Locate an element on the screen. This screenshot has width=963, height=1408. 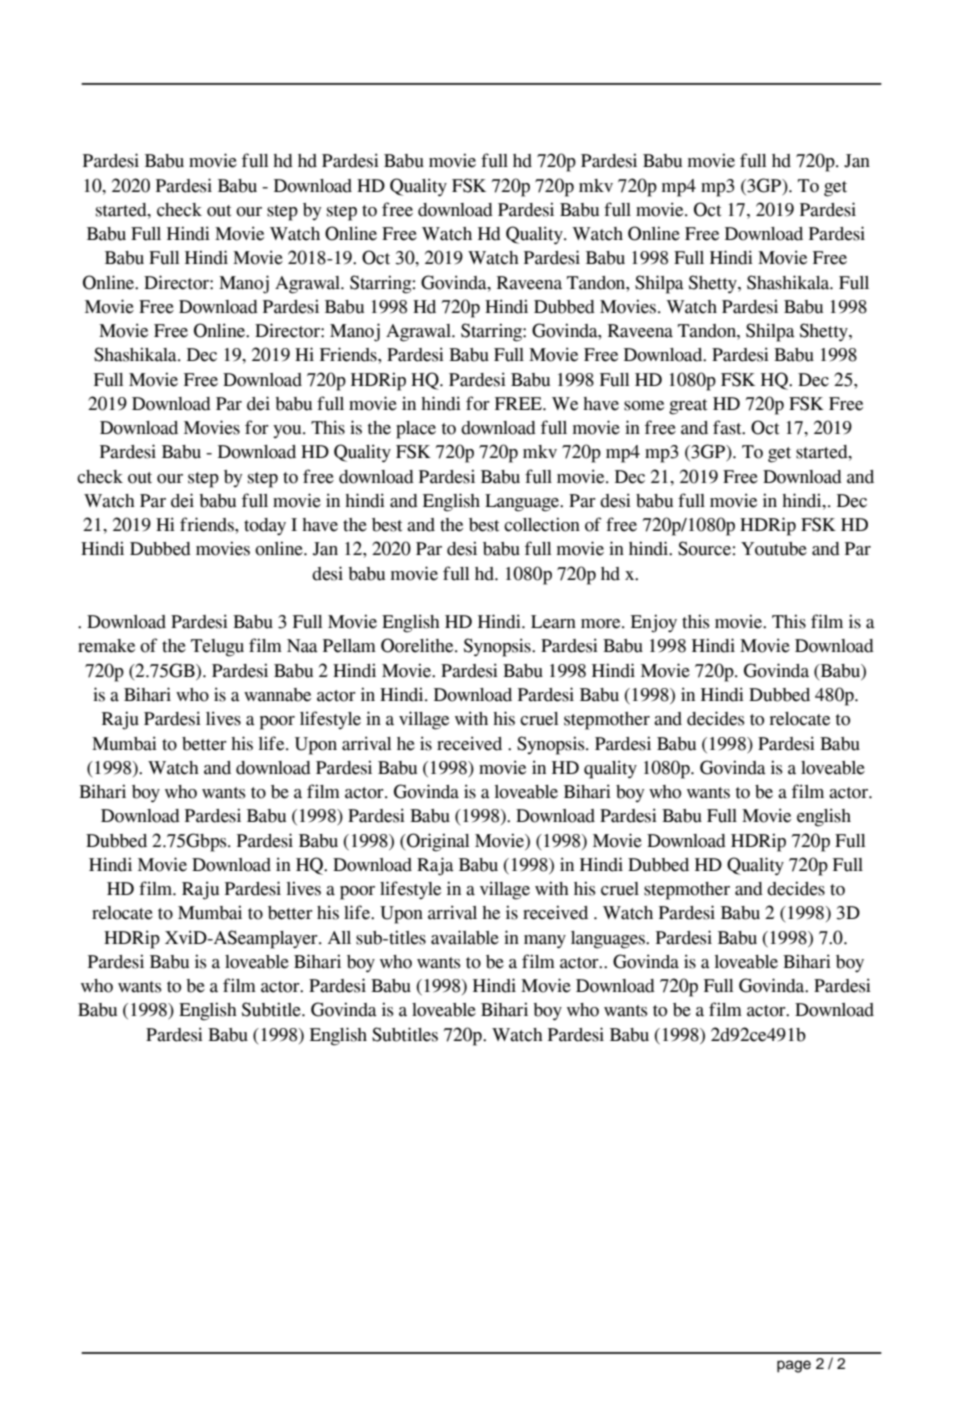
Enjoy is located at coordinates (654, 623).
